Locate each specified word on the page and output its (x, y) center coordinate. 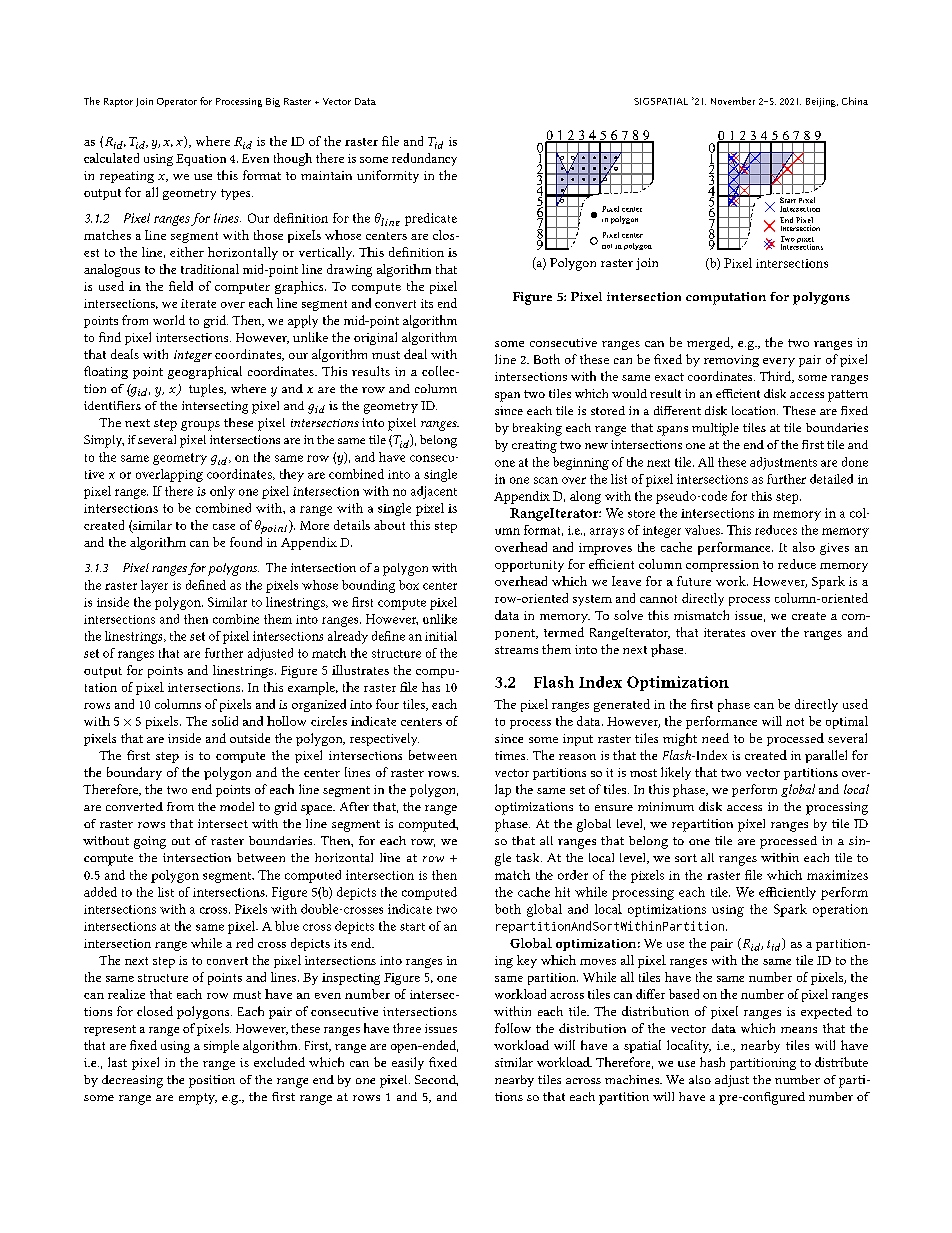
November (733, 101)
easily (408, 1063)
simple (221, 1046)
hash (712, 1062)
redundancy (424, 159)
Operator (177, 102)
